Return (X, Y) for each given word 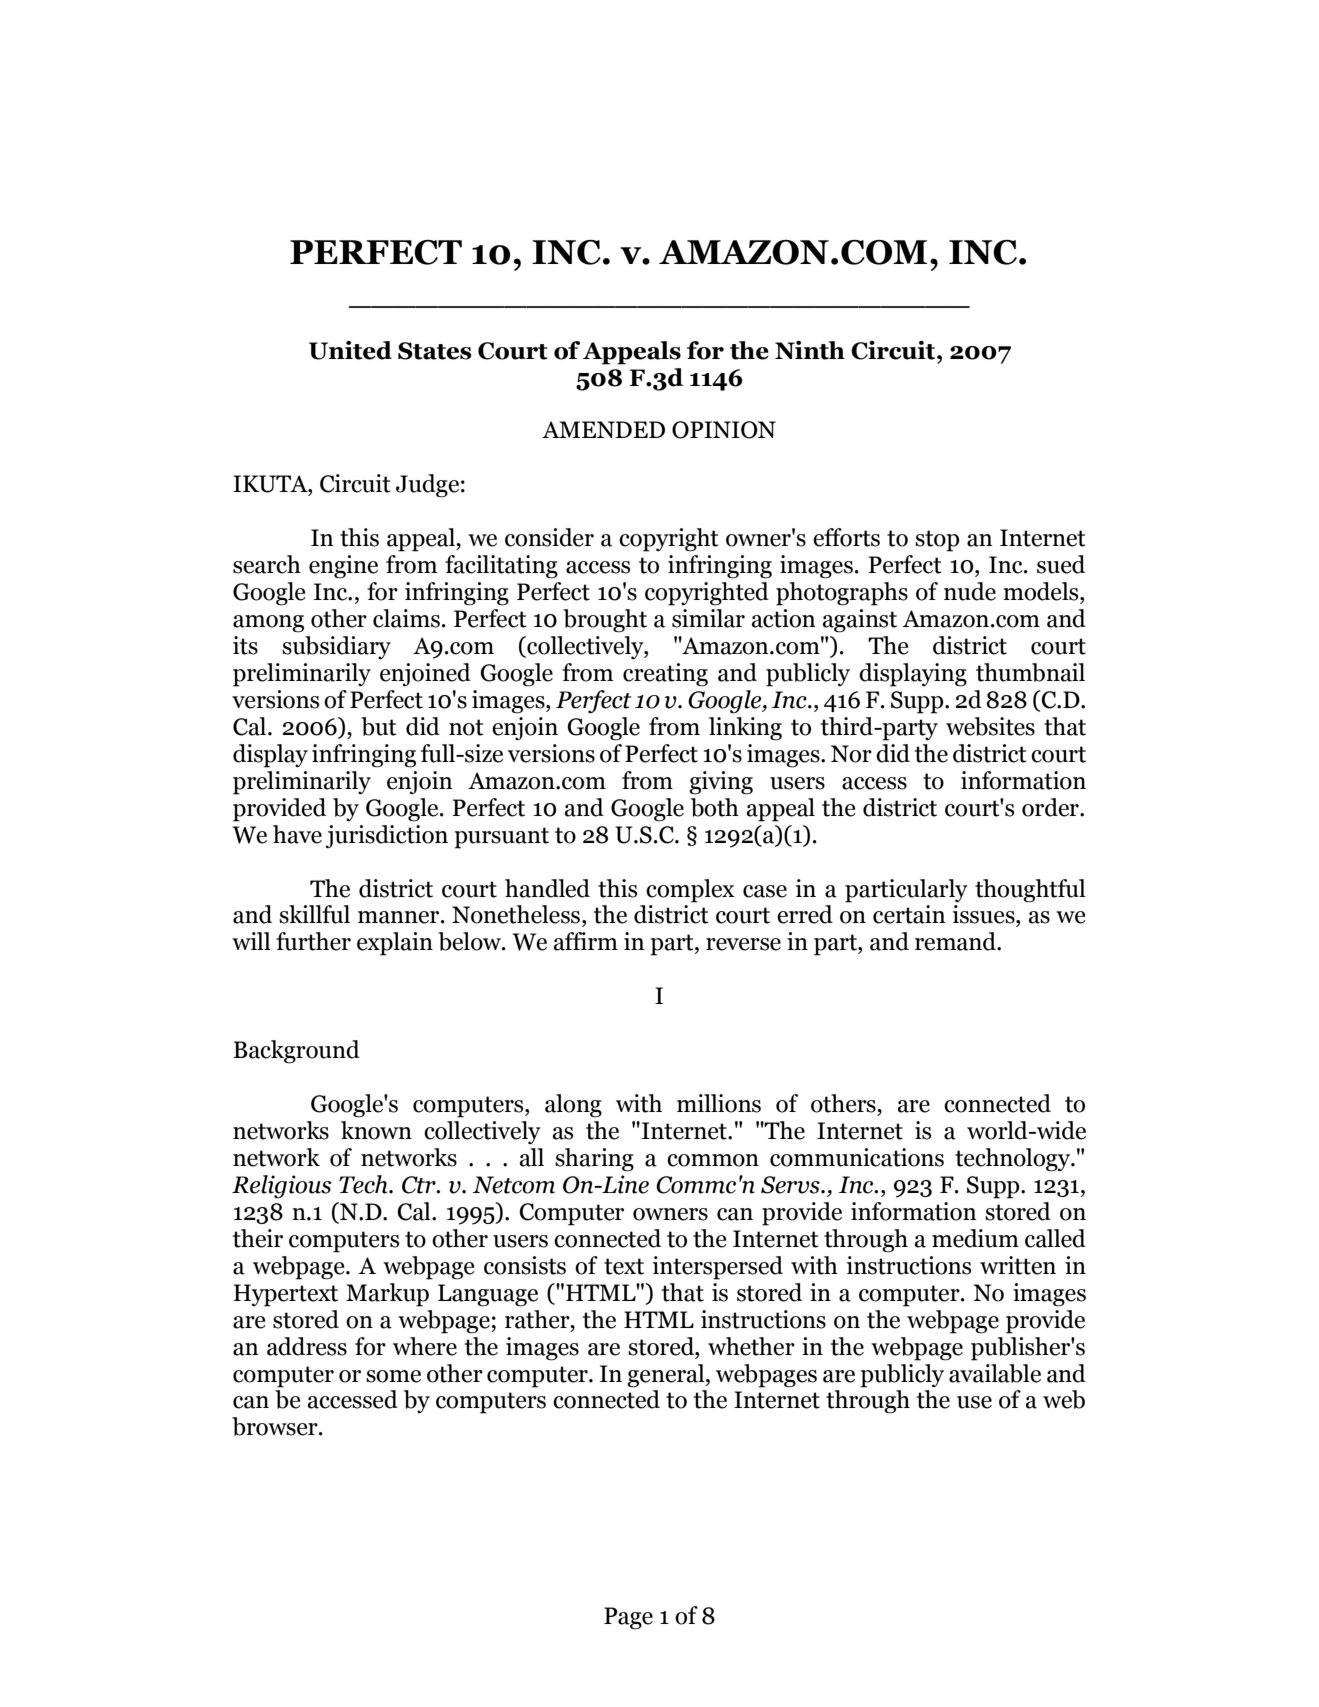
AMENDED (603, 429)
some (393, 1376)
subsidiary (336, 647)
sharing (594, 1160)
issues (985, 914)
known (376, 1130)
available (995, 1373)
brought (605, 621)
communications (857, 1157)
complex (690, 891)
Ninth (810, 350)
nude (970, 591)
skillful (314, 914)
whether (751, 1346)
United (350, 350)
